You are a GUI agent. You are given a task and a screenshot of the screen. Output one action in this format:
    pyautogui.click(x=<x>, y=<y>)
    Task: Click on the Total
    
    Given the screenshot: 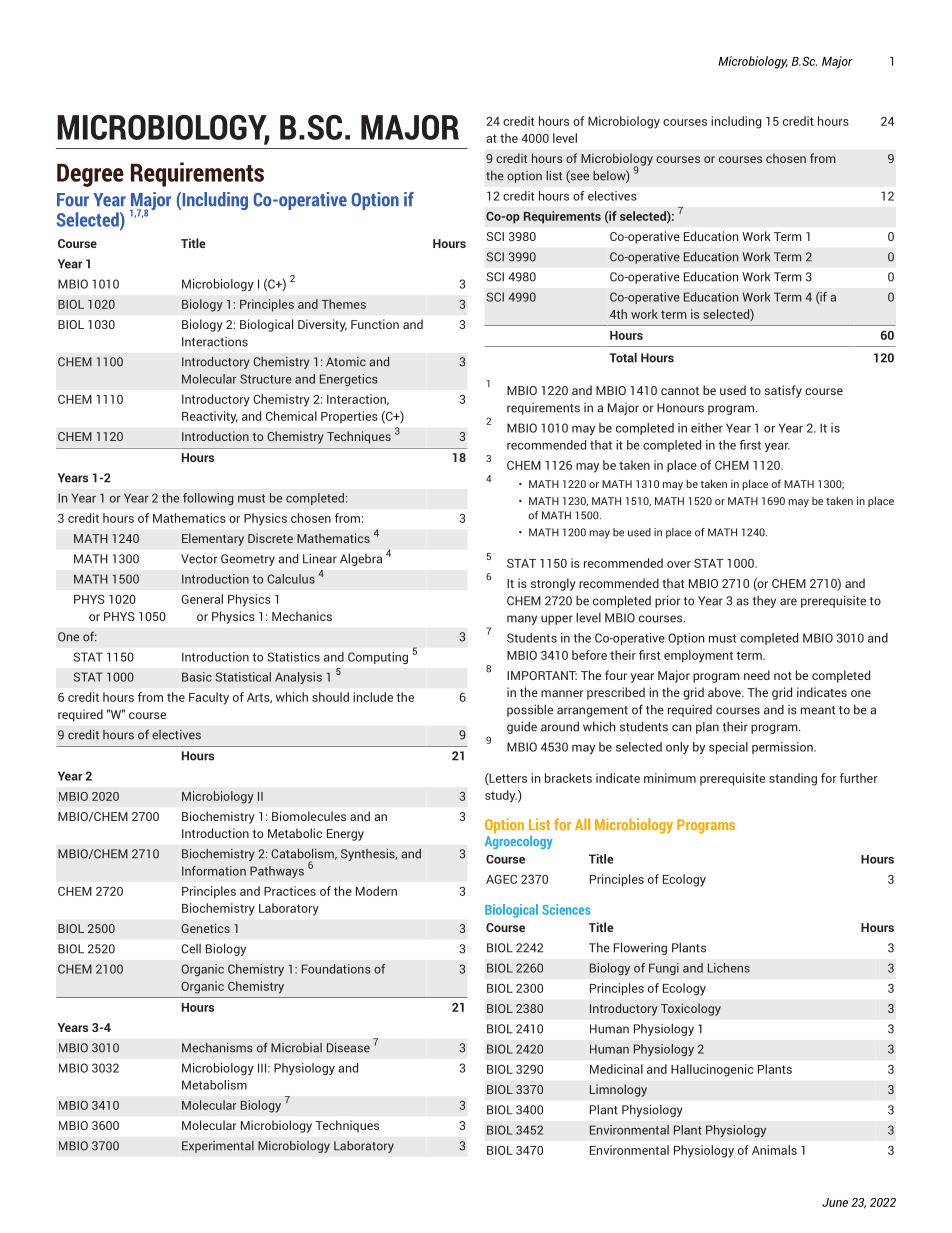 What is the action you would take?
    pyautogui.click(x=623, y=357)
